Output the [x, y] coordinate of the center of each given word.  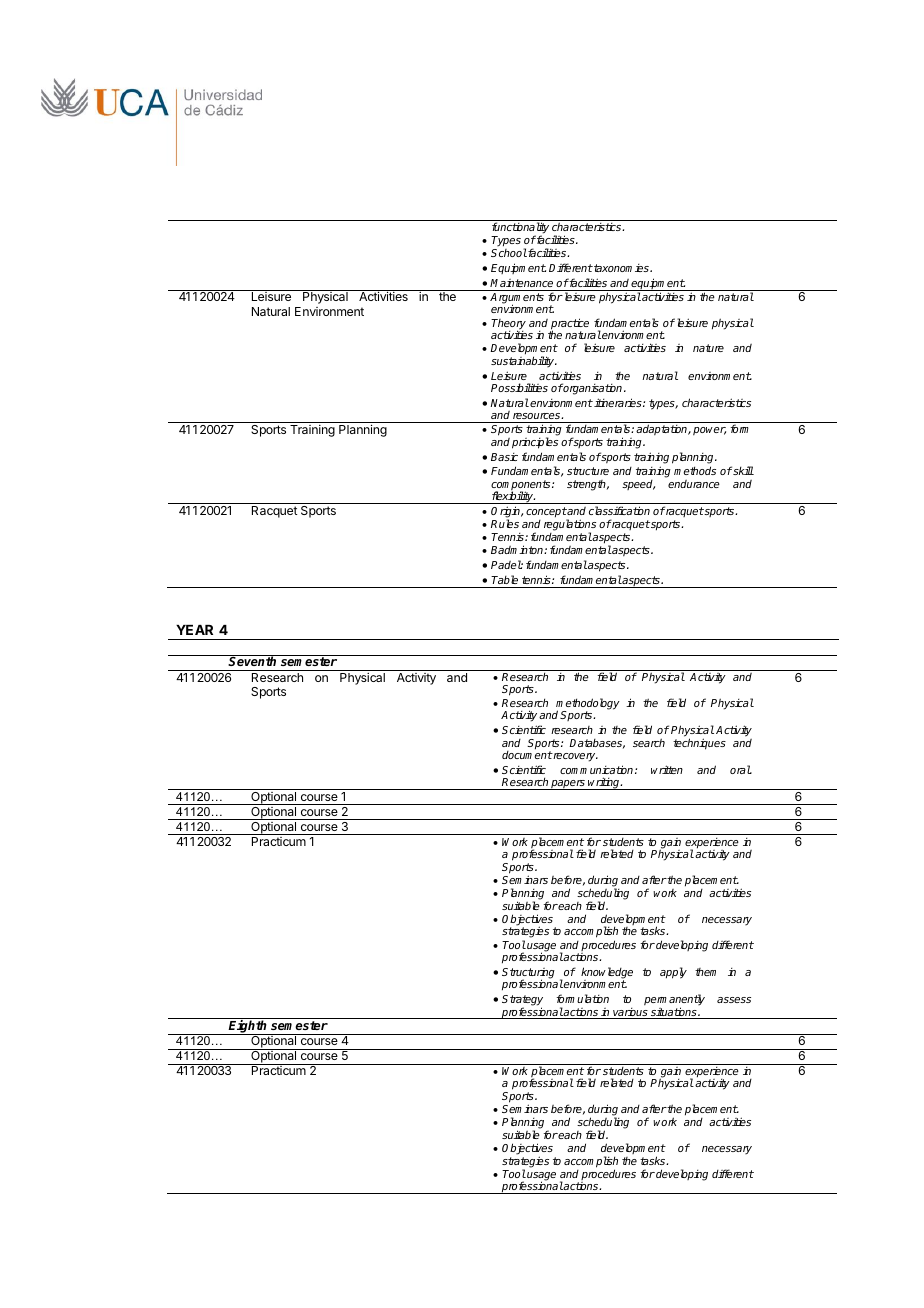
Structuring [528, 974]
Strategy [522, 1001]
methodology [588, 705]
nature [708, 348]
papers [568, 785]
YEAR [194, 630]
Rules [505, 523]
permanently [674, 1001]
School [509, 252]
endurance [694, 484]
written [667, 769]
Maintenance [521, 283]
